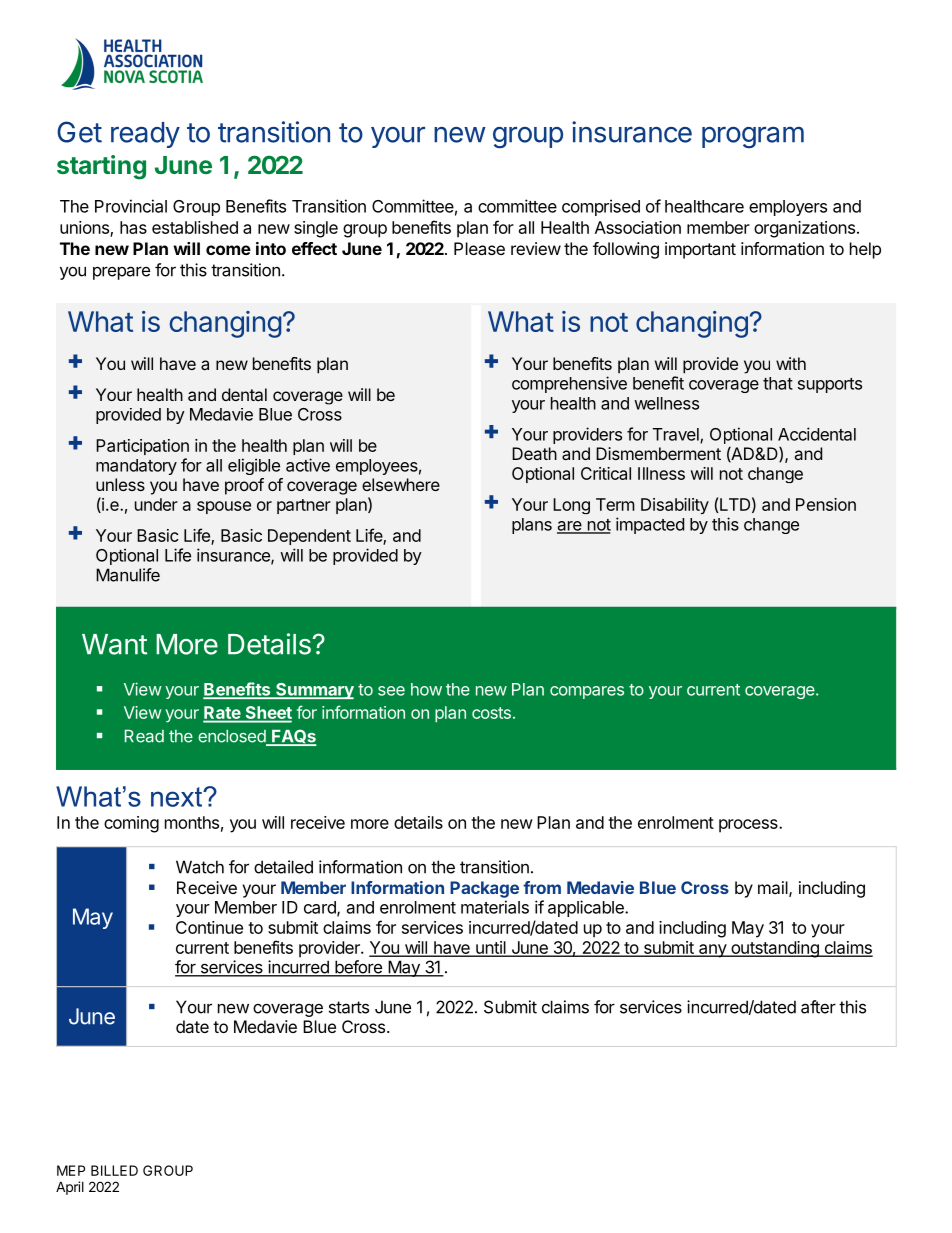 This page has width=952, height=1233. What do you see at coordinates (114, 1170) in the page?
I see `BILLED` at bounding box center [114, 1170].
